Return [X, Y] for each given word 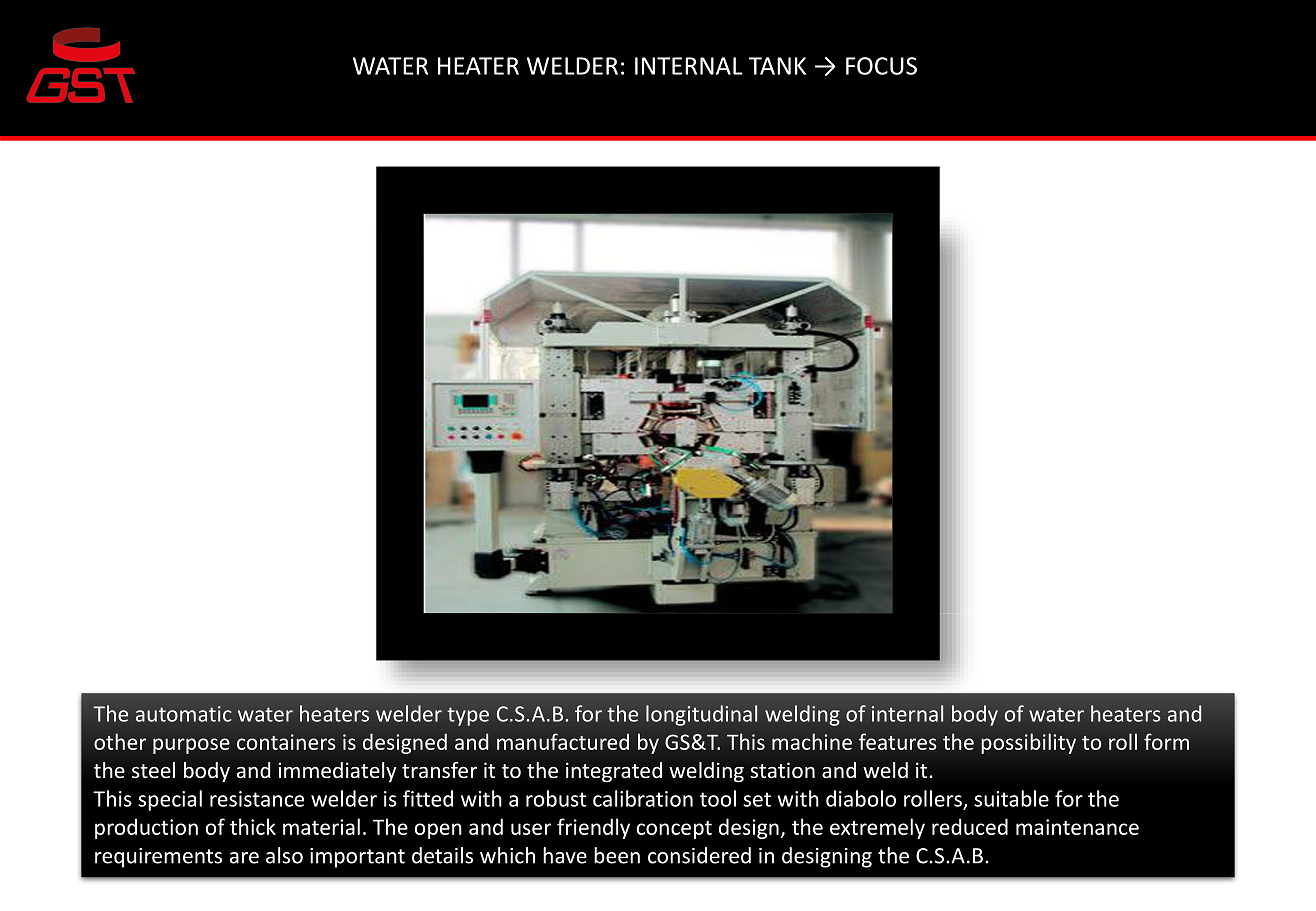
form [1166, 741]
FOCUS [881, 66]
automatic [183, 714]
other [120, 741]
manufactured [563, 741]
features [898, 741]
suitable [1011, 798]
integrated [614, 772]
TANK [777, 66]
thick [253, 826]
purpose [191, 746]
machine [812, 741]
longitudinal [701, 715]
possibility [1028, 743]
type [468, 716]
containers [286, 742]
